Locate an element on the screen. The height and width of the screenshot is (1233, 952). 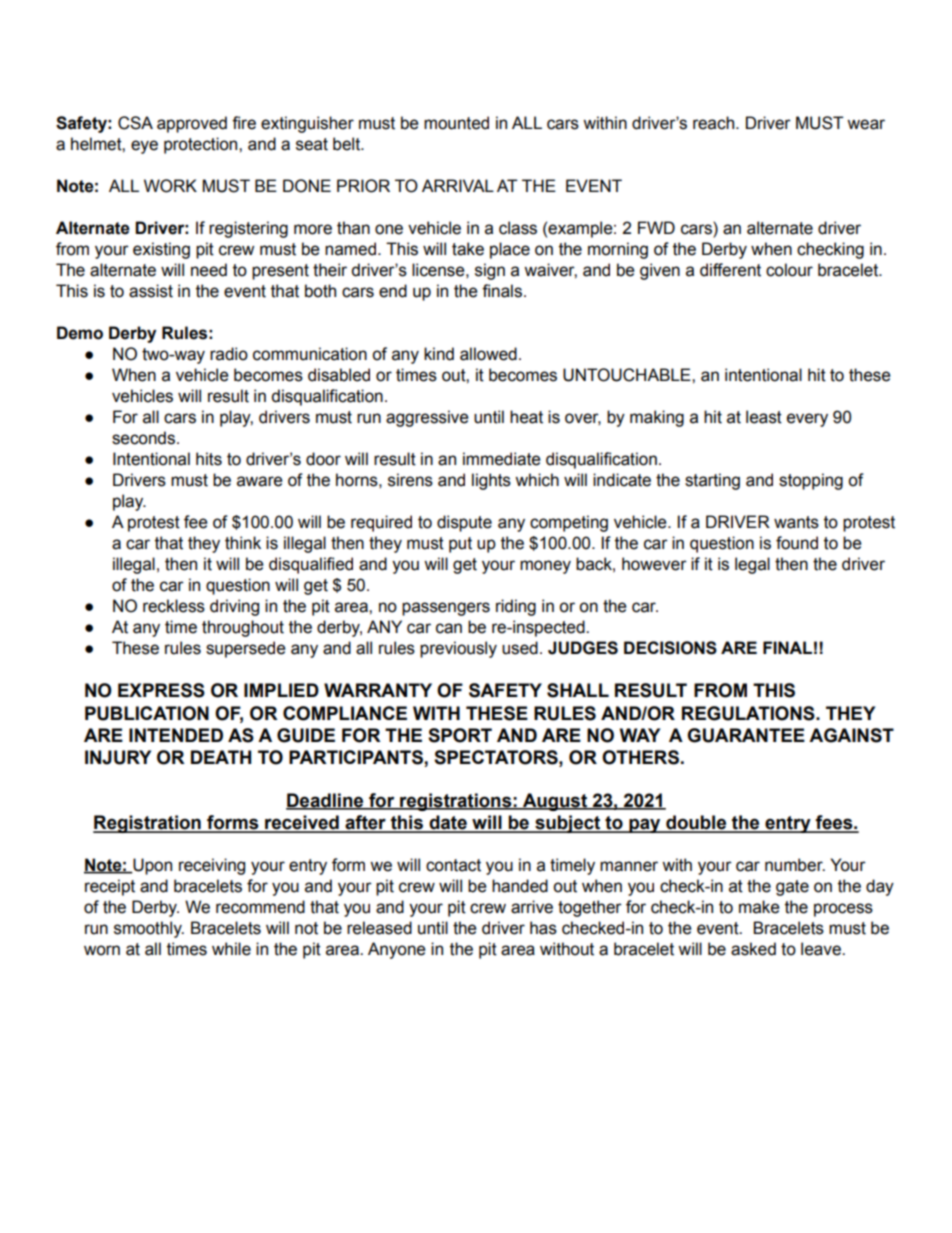
assist is located at coordinates (151, 291).
